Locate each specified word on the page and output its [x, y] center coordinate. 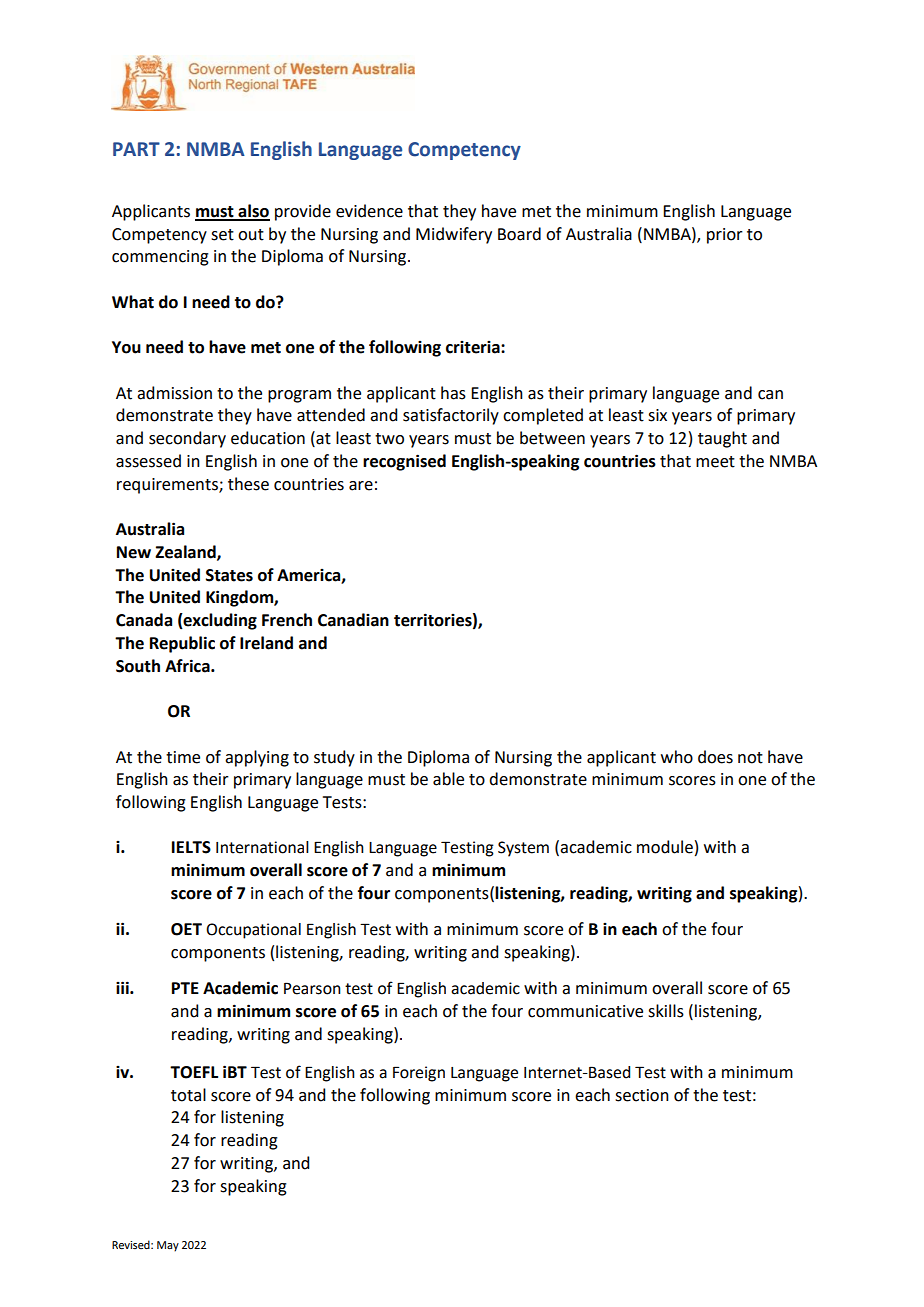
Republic [182, 644]
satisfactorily [451, 416]
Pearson [312, 988]
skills [666, 1011]
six [657, 415]
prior [725, 236]
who [677, 757]
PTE [185, 988]
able [448, 779]
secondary [187, 439]
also [253, 212]
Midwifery [454, 235]
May [168, 1246]
